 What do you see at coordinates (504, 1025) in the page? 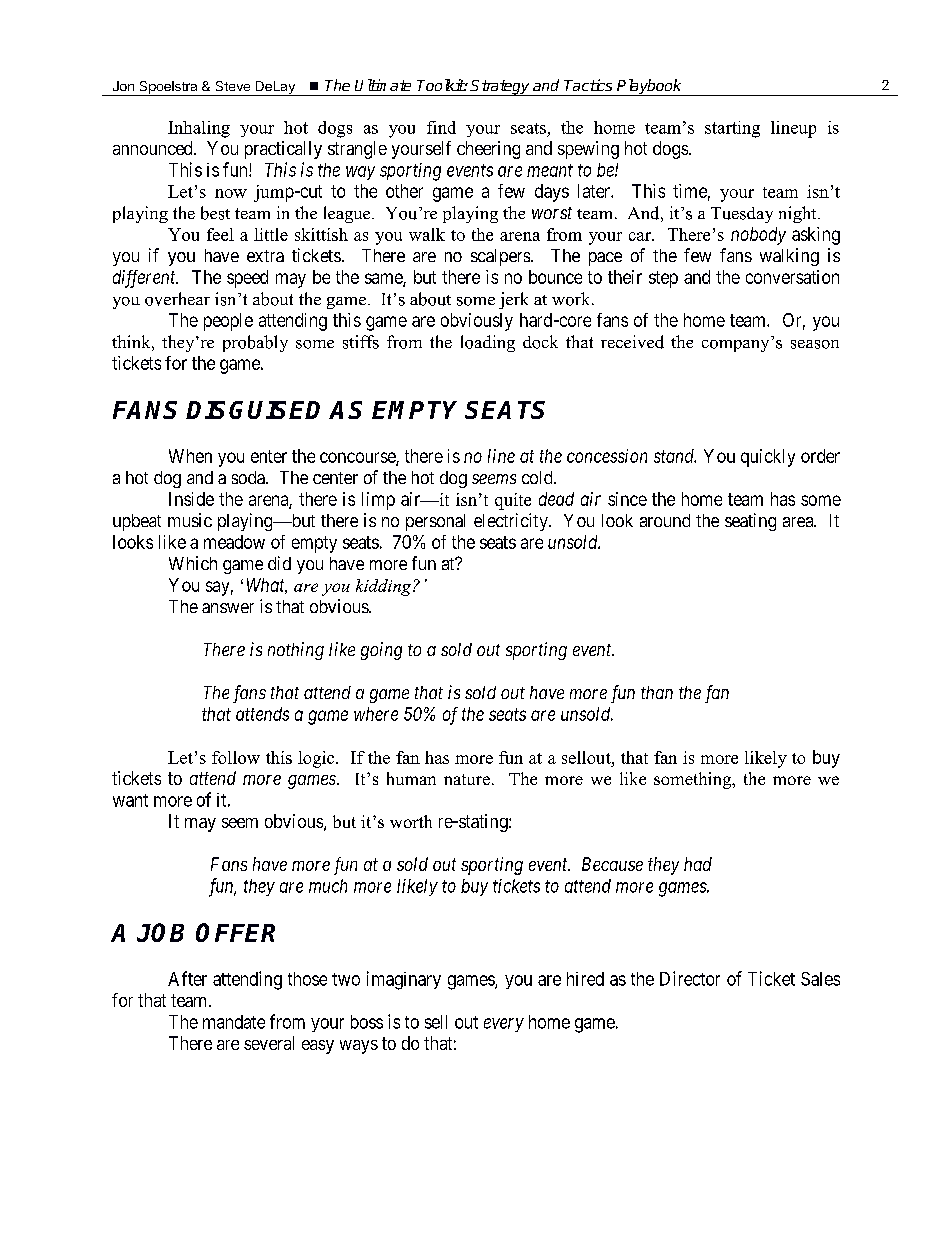
I see `every` at bounding box center [504, 1025].
